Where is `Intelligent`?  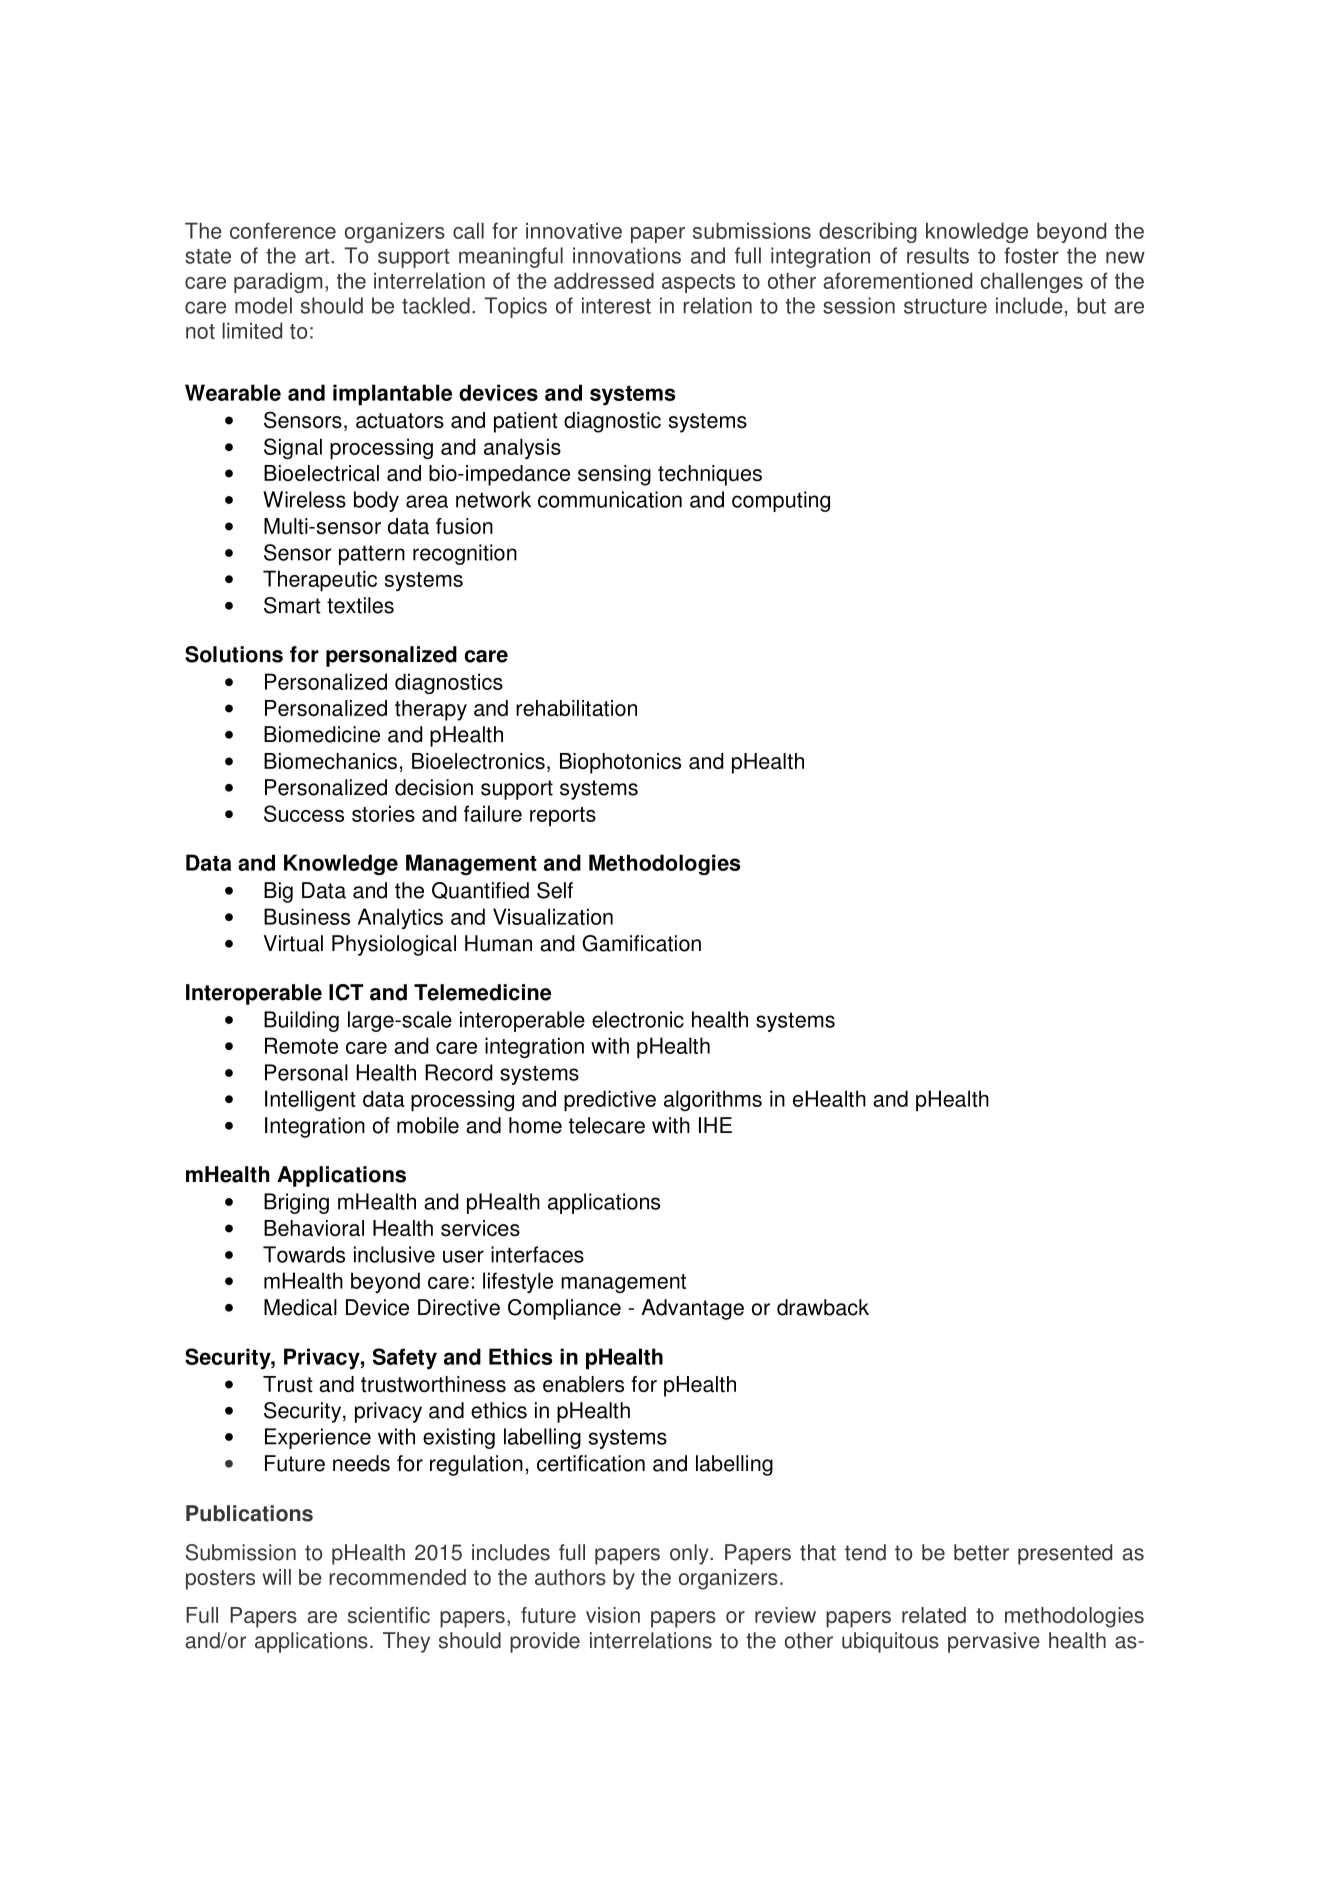 Intelligent is located at coordinates (310, 1100).
